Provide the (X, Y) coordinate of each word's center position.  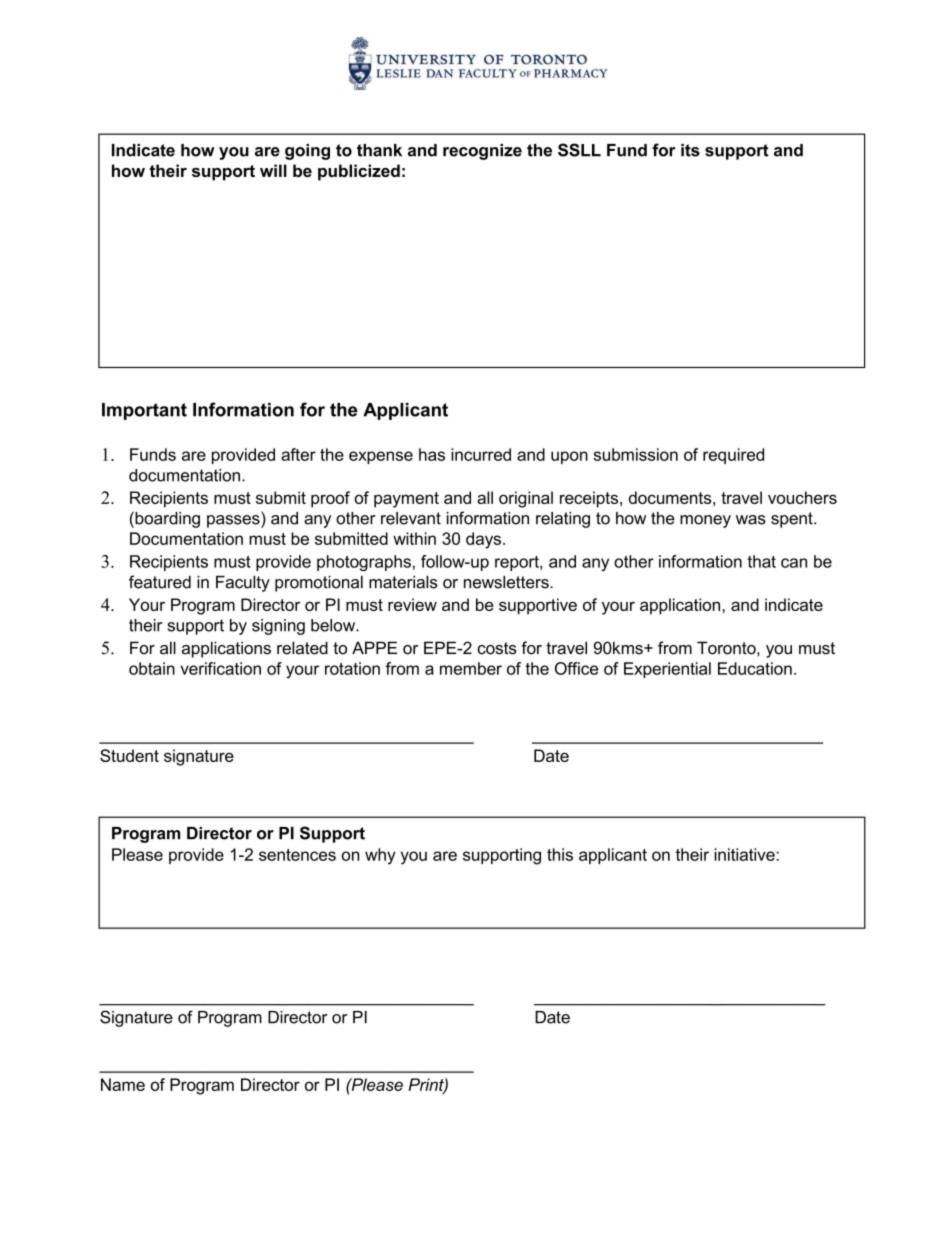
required (733, 456)
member (471, 668)
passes (234, 521)
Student (129, 755)
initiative (744, 854)
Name (123, 1084)
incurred (481, 454)
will (273, 170)
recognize (482, 152)
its (690, 150)
